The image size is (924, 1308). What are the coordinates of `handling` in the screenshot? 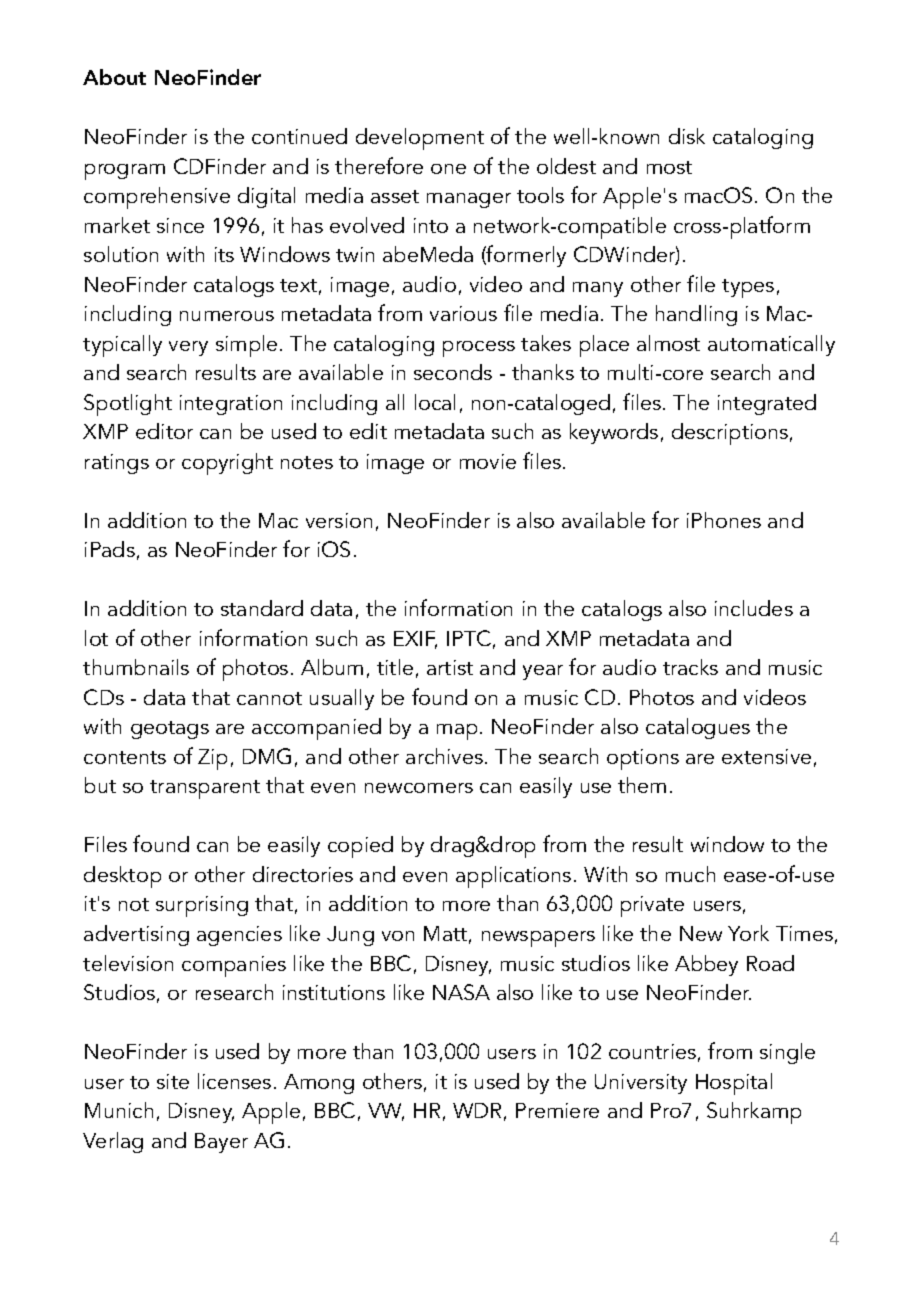 It's located at (696, 315).
